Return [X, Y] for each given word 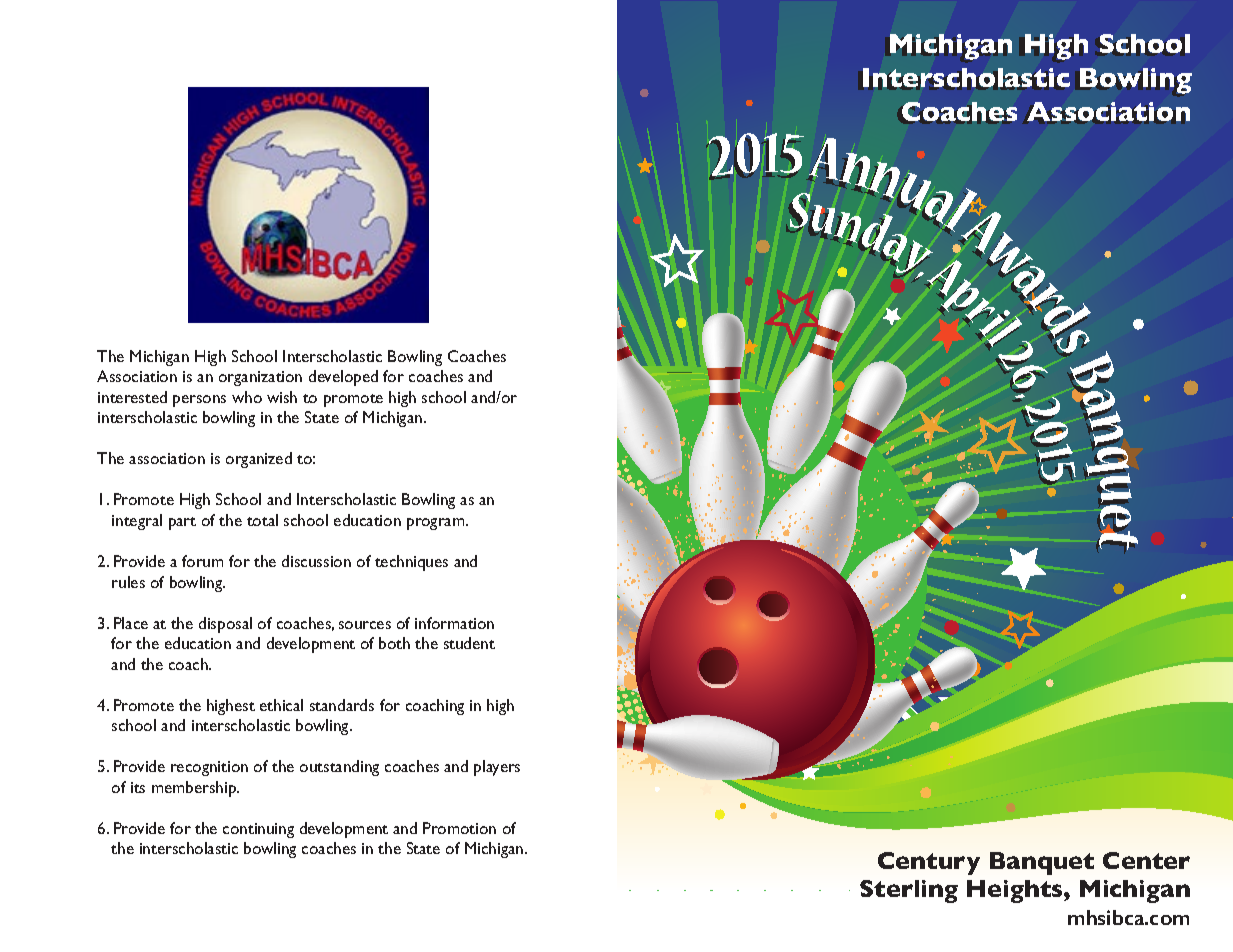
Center [1146, 860]
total [262, 520]
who [247, 397]
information [454, 623]
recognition [209, 768]
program [437, 524]
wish [282, 397]
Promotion [459, 828]
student [469, 643]
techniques [411, 563]
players [497, 768]
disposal [225, 625]
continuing [258, 830]
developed [343, 378]
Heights [1016, 891]
